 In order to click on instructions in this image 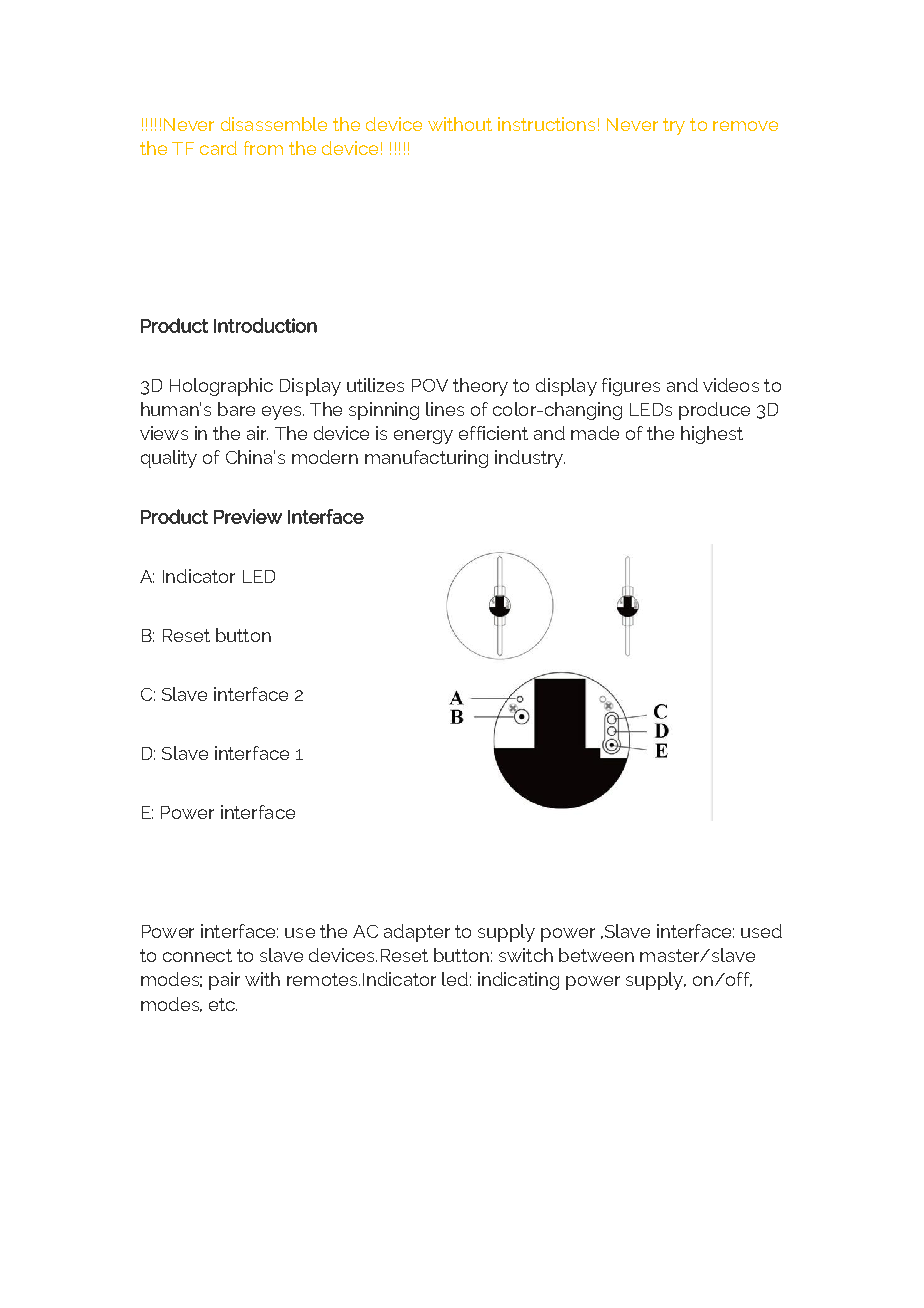, I will do `click(546, 124)`.
